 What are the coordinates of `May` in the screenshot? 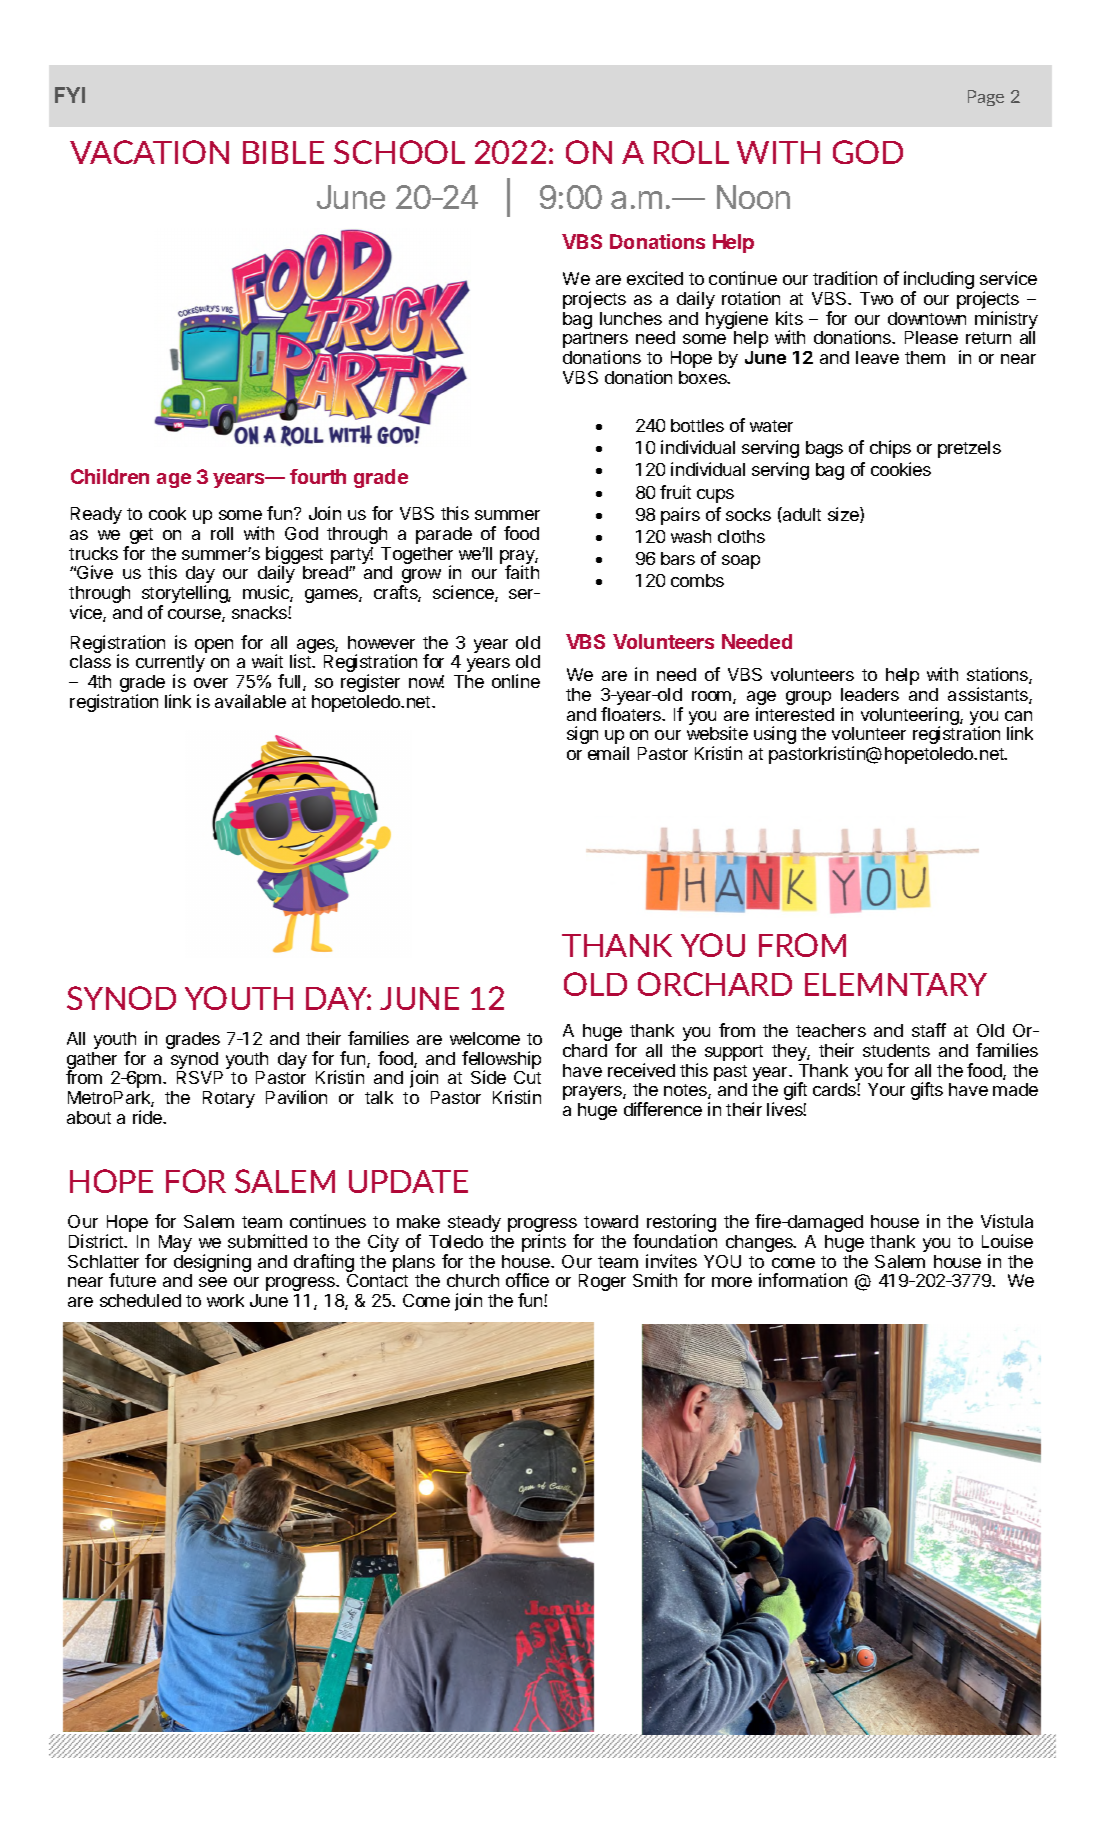 It's located at (175, 1243).
